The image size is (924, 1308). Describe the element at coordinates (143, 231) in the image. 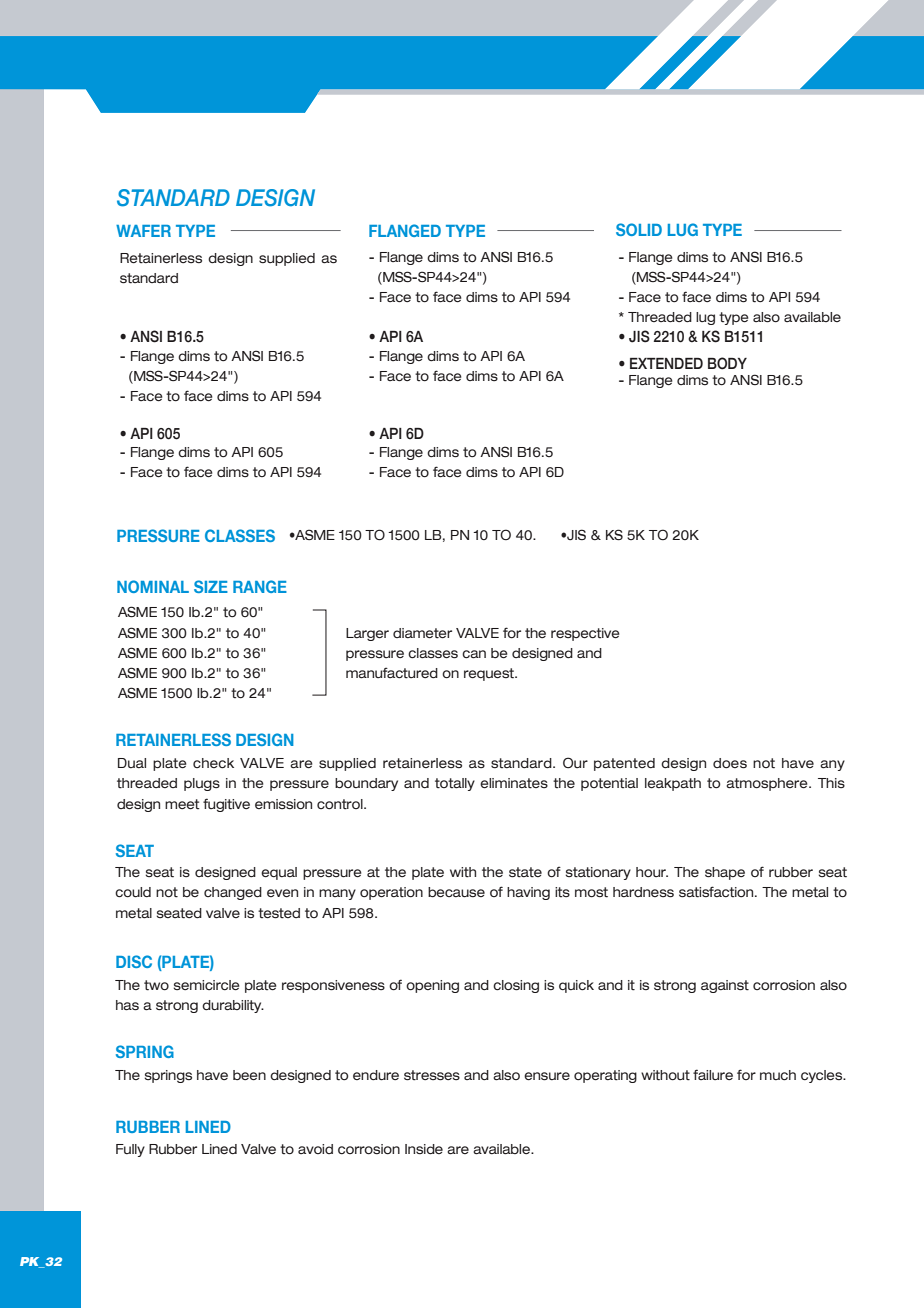

I see `WAFER` at that location.
